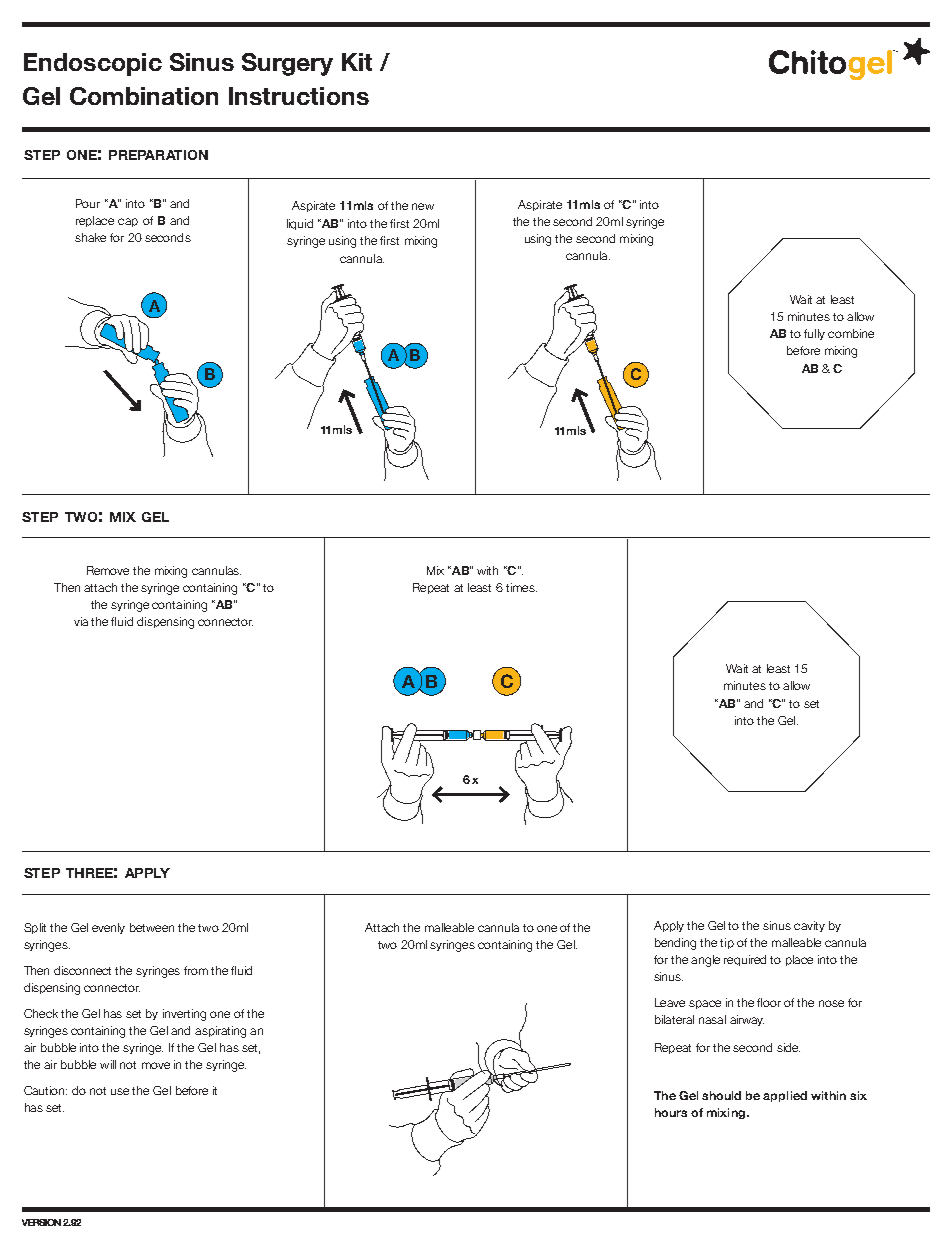 The height and width of the screenshot is (1233, 952). Describe the element at coordinates (809, 926) in the screenshot. I see `cavity` at that location.
